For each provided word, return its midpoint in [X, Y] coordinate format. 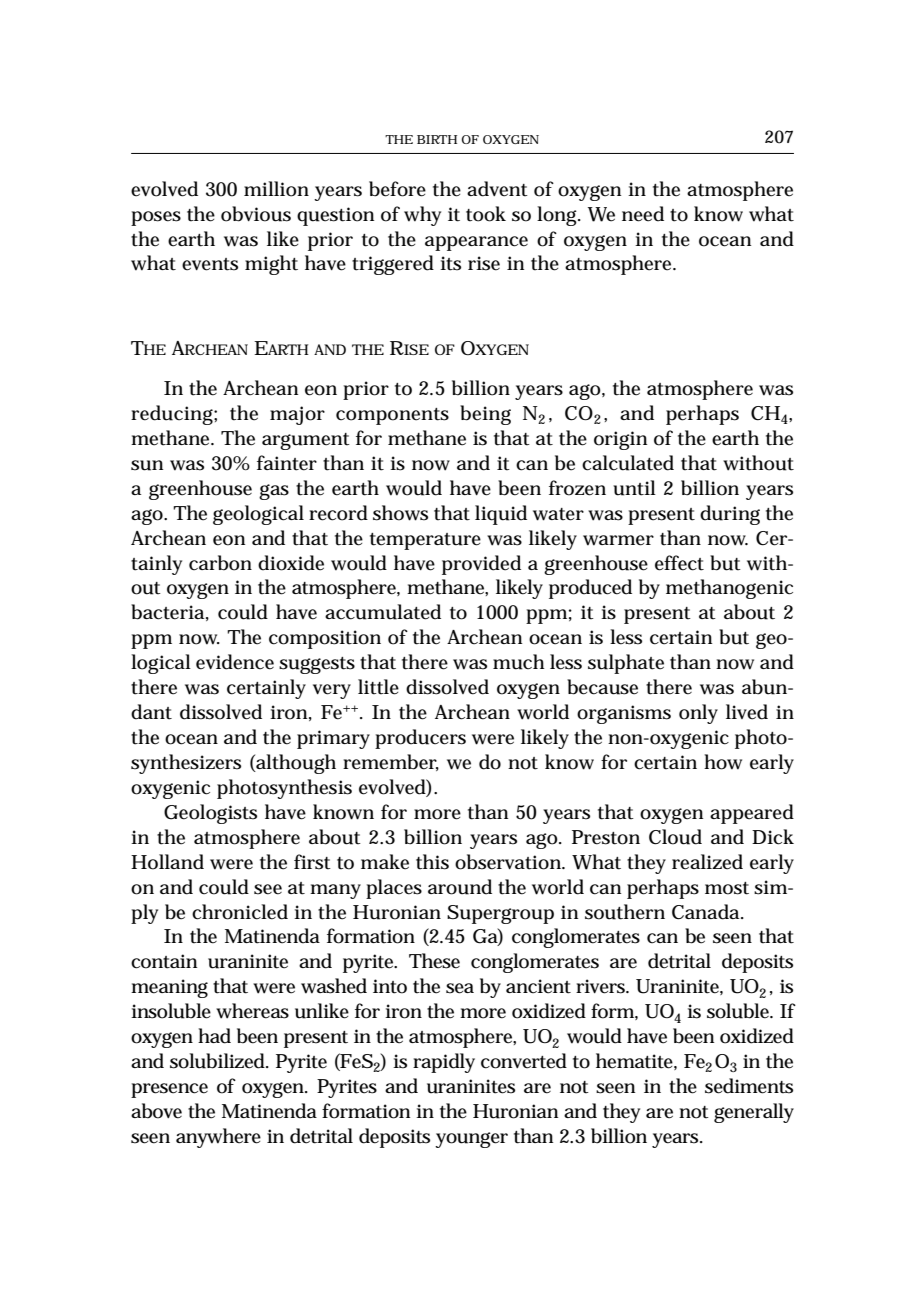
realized [707, 862]
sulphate [626, 664]
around [460, 887]
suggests [317, 665]
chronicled [240, 912]
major [297, 415]
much [519, 662]
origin [620, 440]
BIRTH [437, 139]
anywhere [218, 1138]
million [276, 189]
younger [471, 1140]
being [485, 415]
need [643, 214]
